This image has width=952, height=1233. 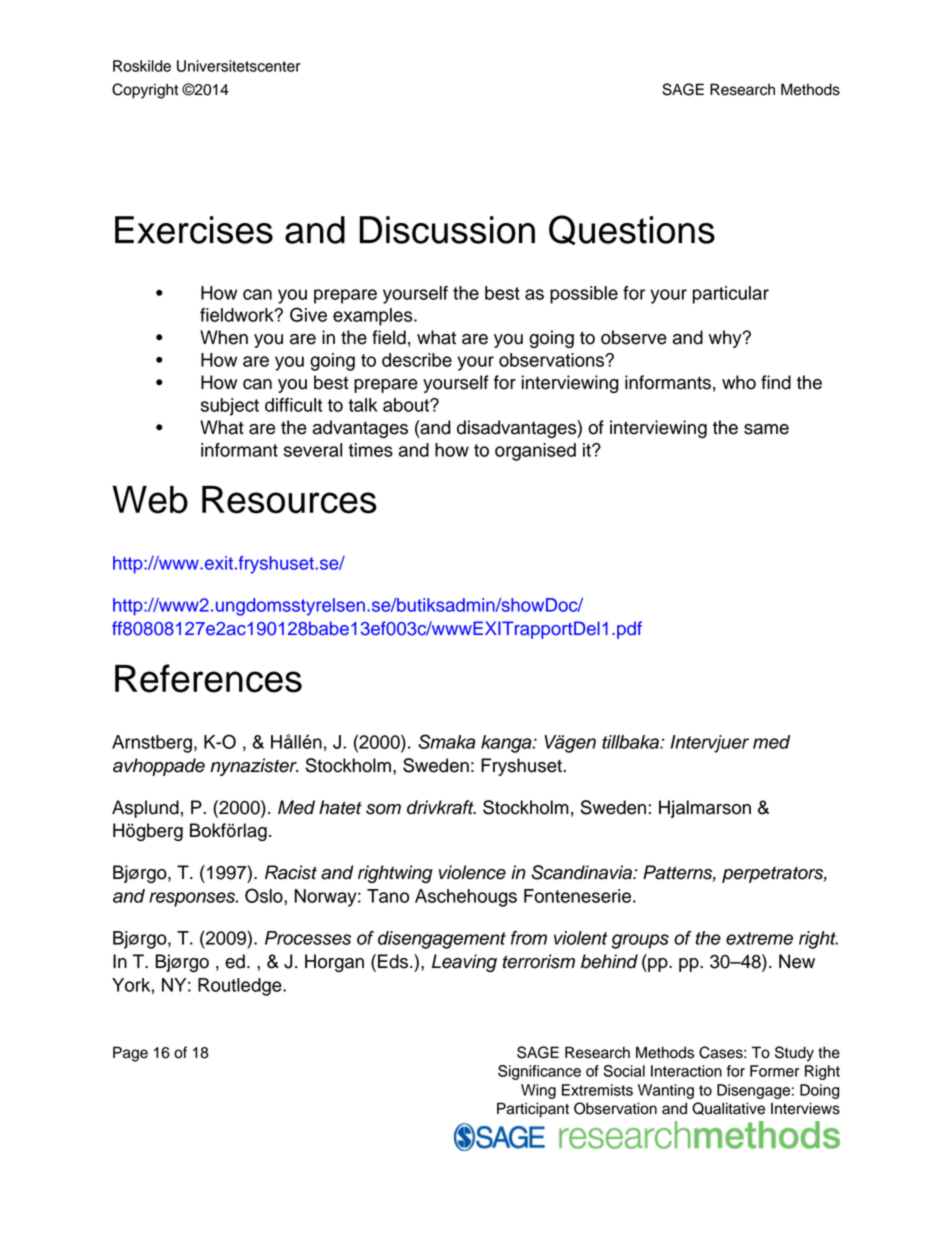 I want to click on Web, so click(x=150, y=500).
